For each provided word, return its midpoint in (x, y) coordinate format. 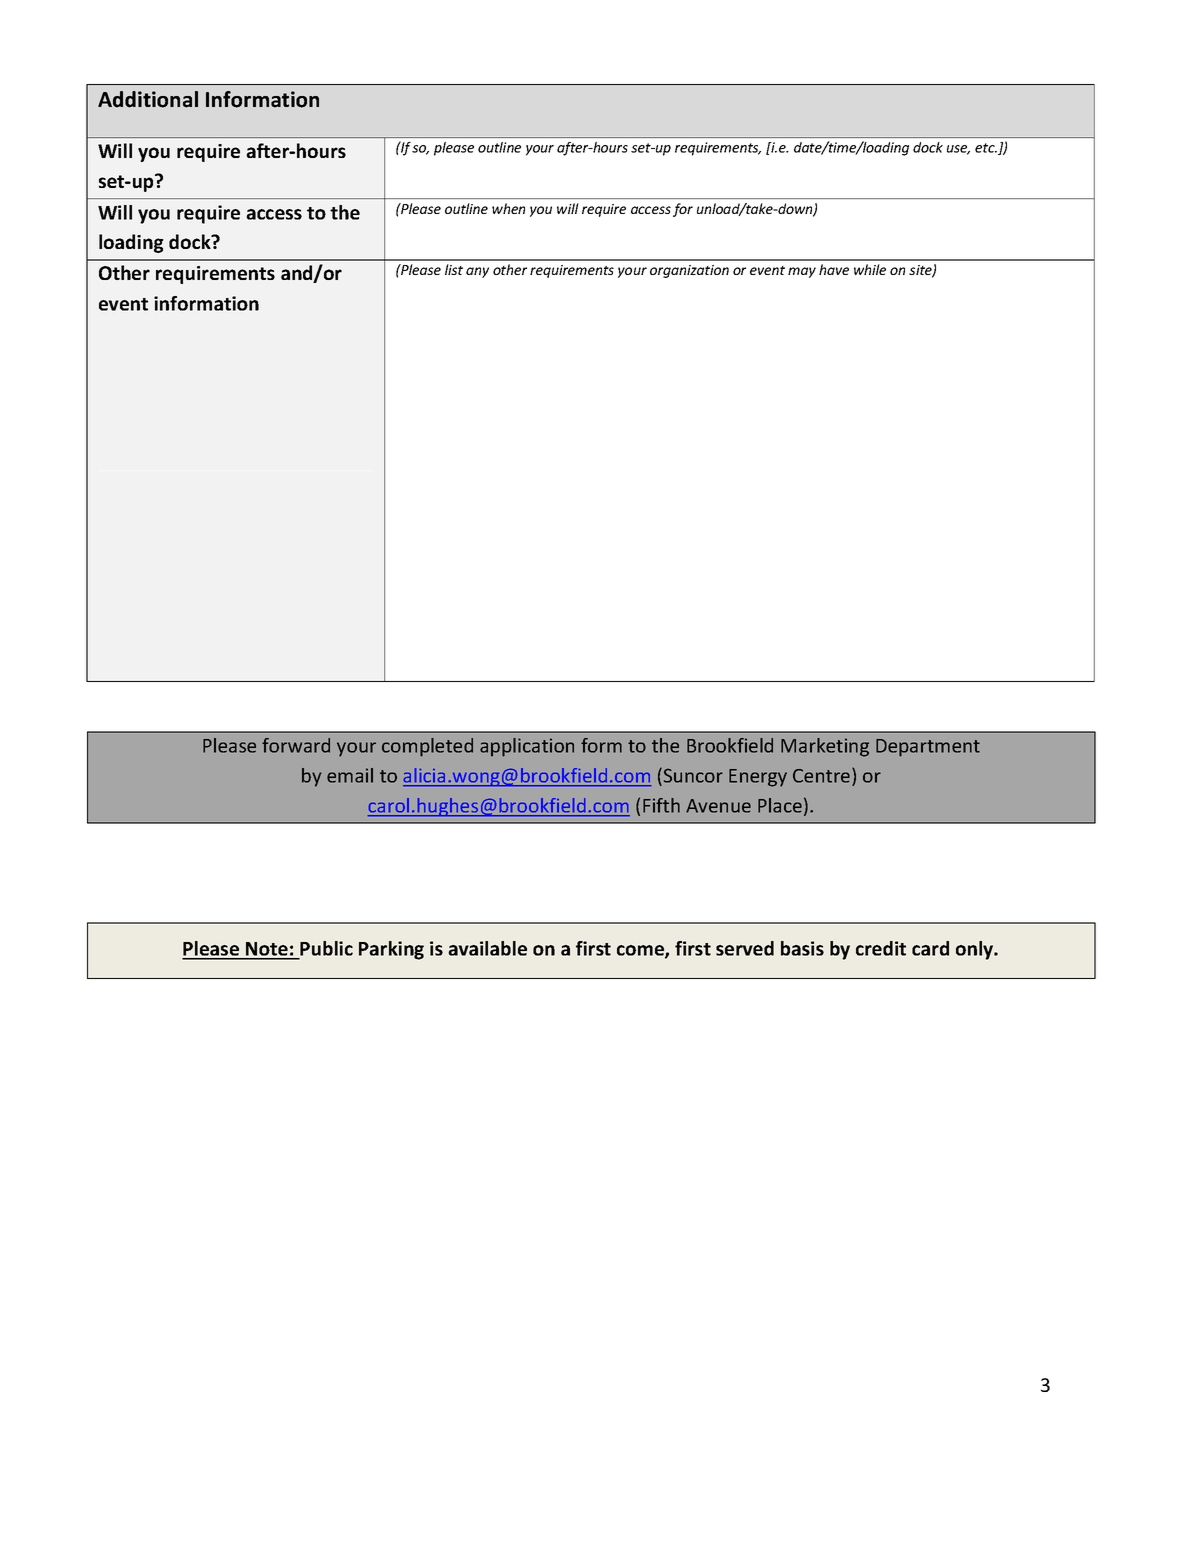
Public (326, 948)
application (527, 747)
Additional (148, 99)
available (487, 948)
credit (881, 948)
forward (296, 745)
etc (986, 148)
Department (928, 748)
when (508, 208)
